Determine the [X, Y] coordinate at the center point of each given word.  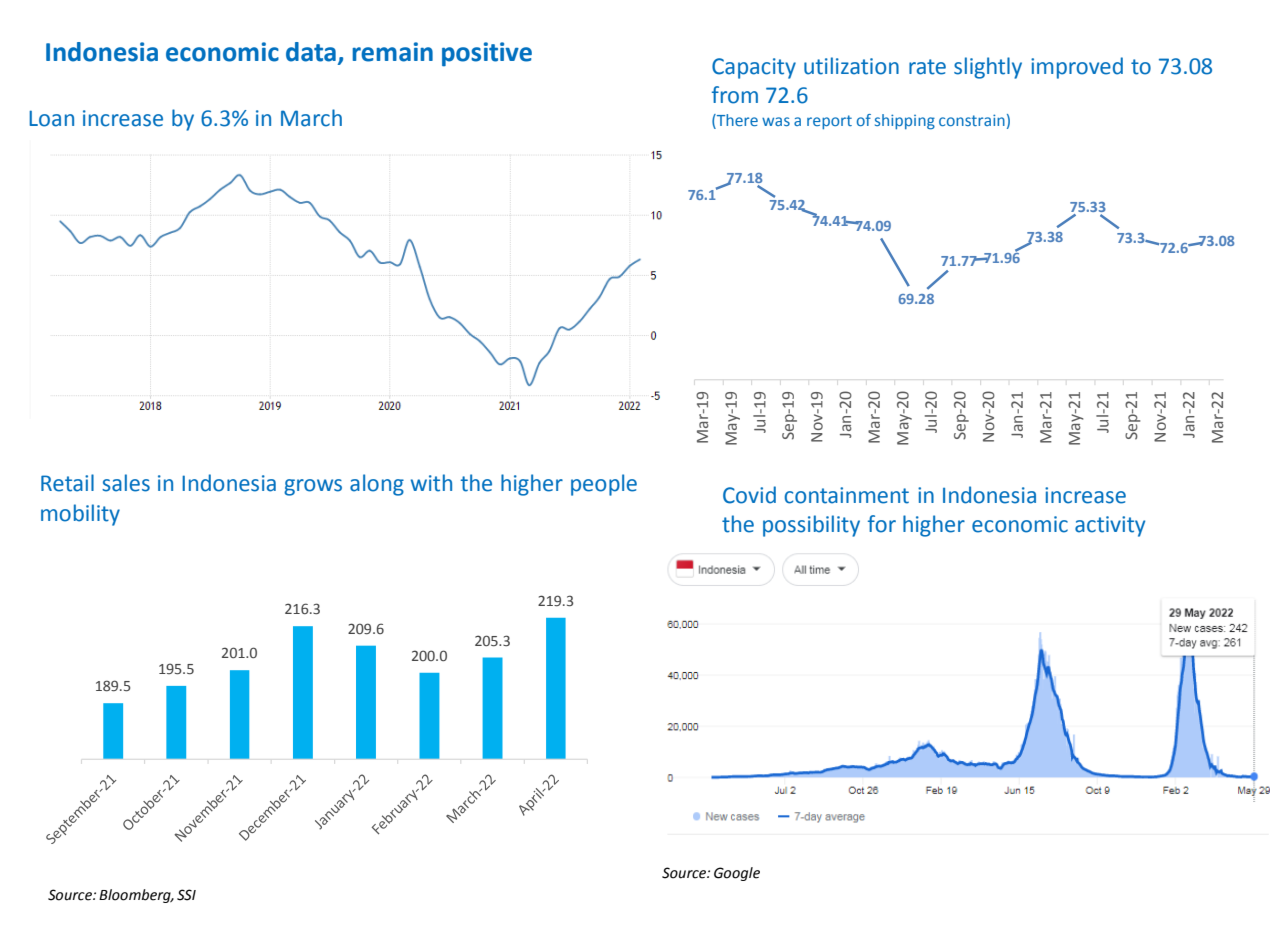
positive [487, 54]
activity [1110, 526]
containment [846, 495]
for [882, 524]
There [736, 121]
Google [737, 874]
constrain [972, 120]
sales [126, 483]
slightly [988, 68]
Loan [51, 118]
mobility [80, 515]
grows [313, 487]
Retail [67, 483]
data [311, 52]
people [604, 485]
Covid [749, 495]
